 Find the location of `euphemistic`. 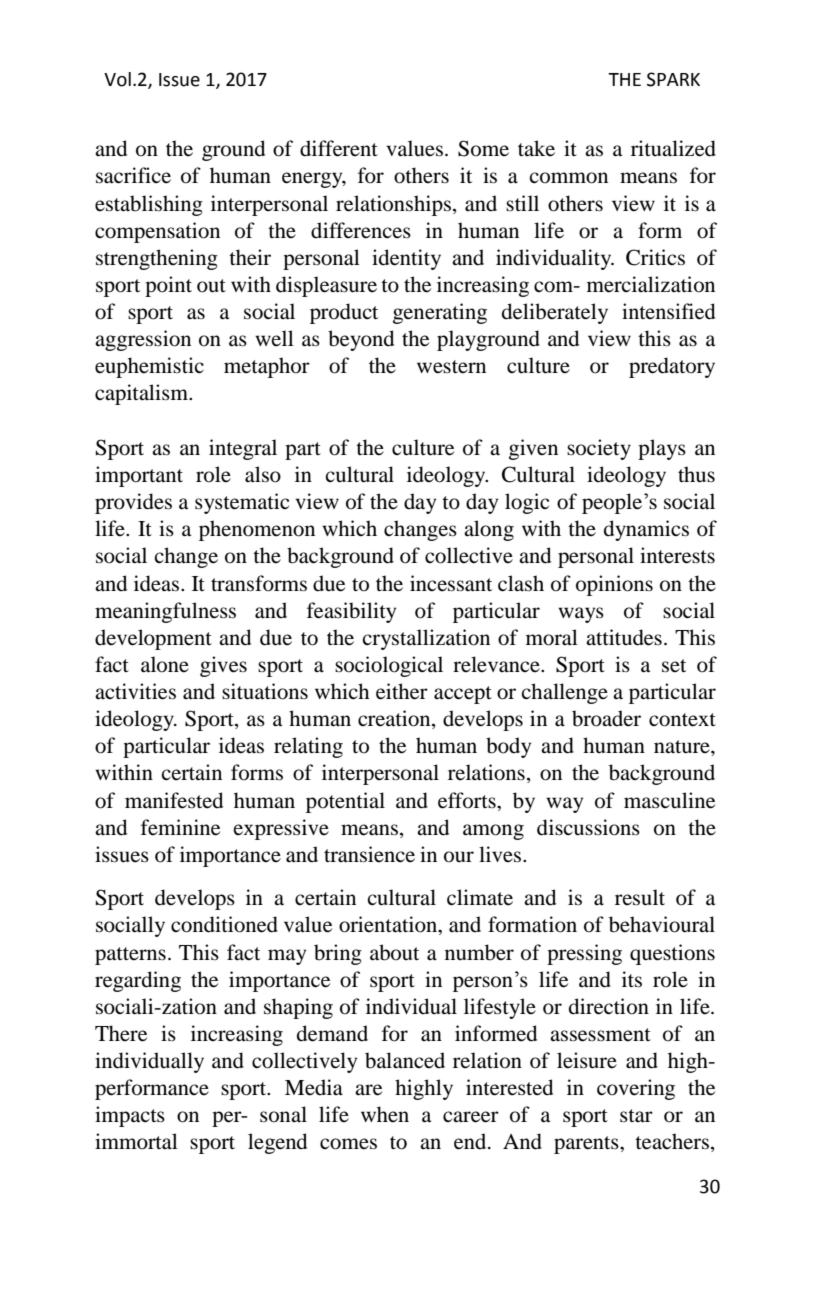

euphemistic is located at coordinates (149, 367).
